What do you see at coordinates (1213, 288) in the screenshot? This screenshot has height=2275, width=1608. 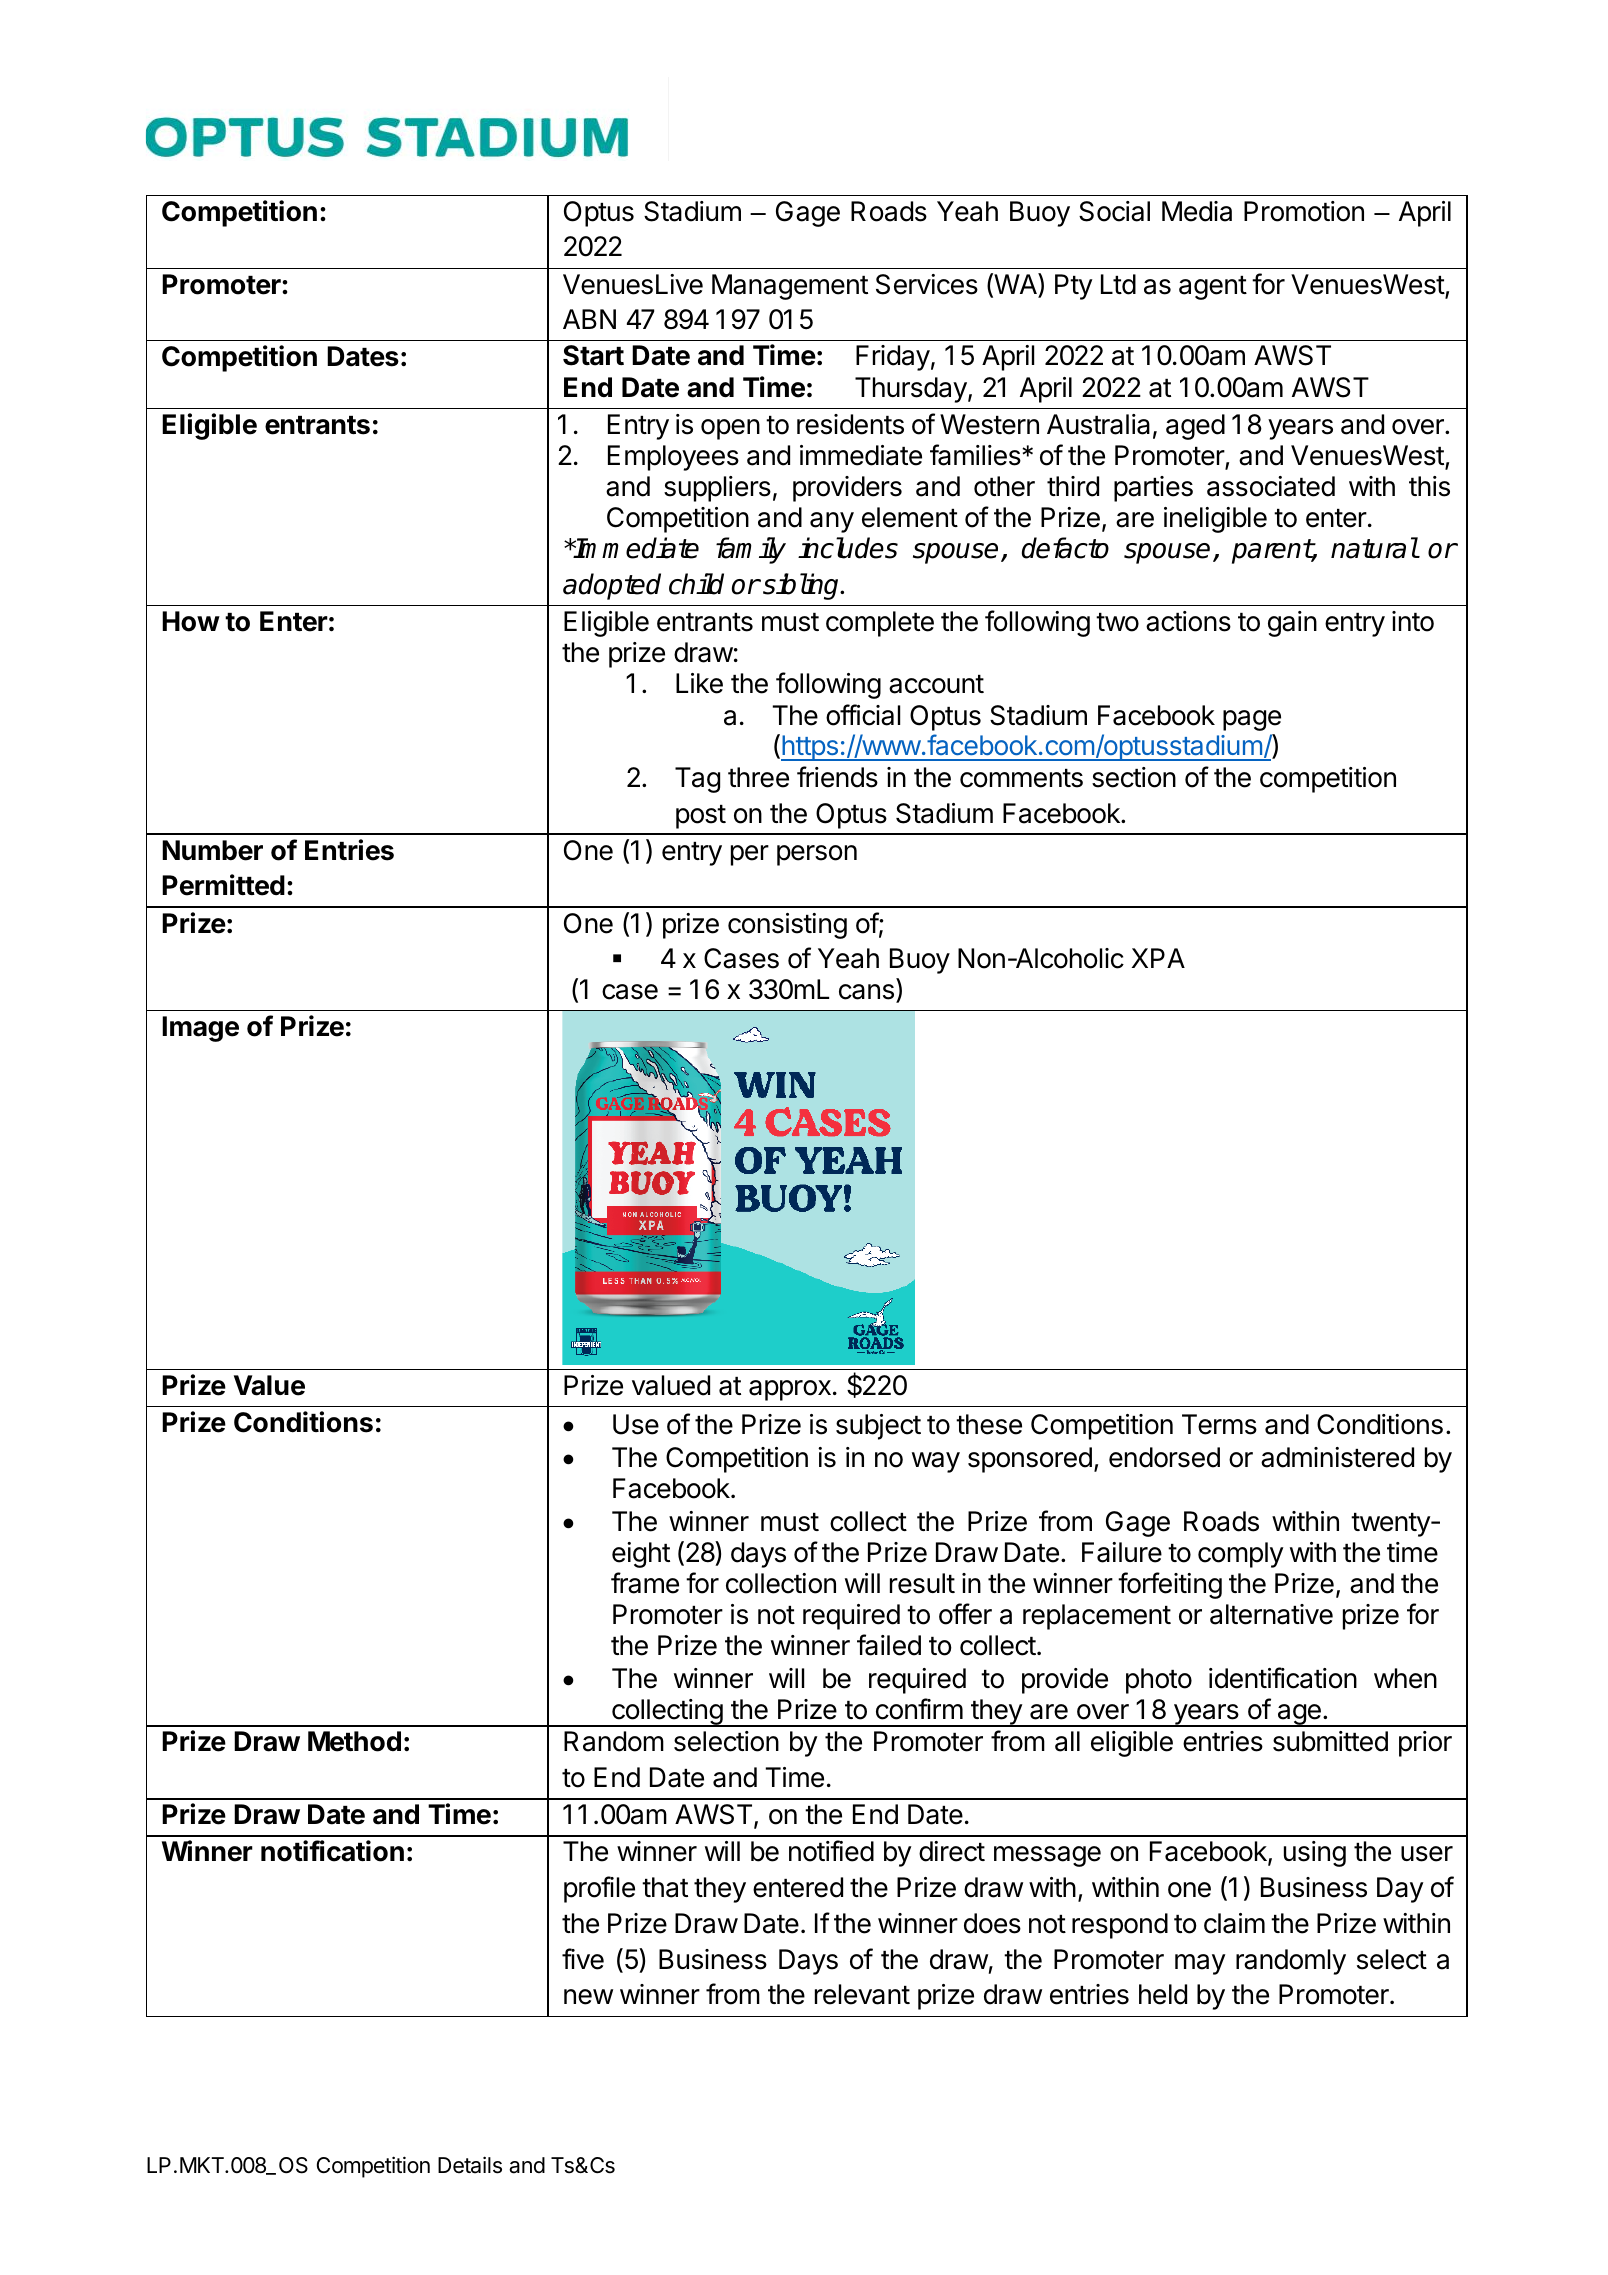 I see `agent` at bounding box center [1213, 288].
